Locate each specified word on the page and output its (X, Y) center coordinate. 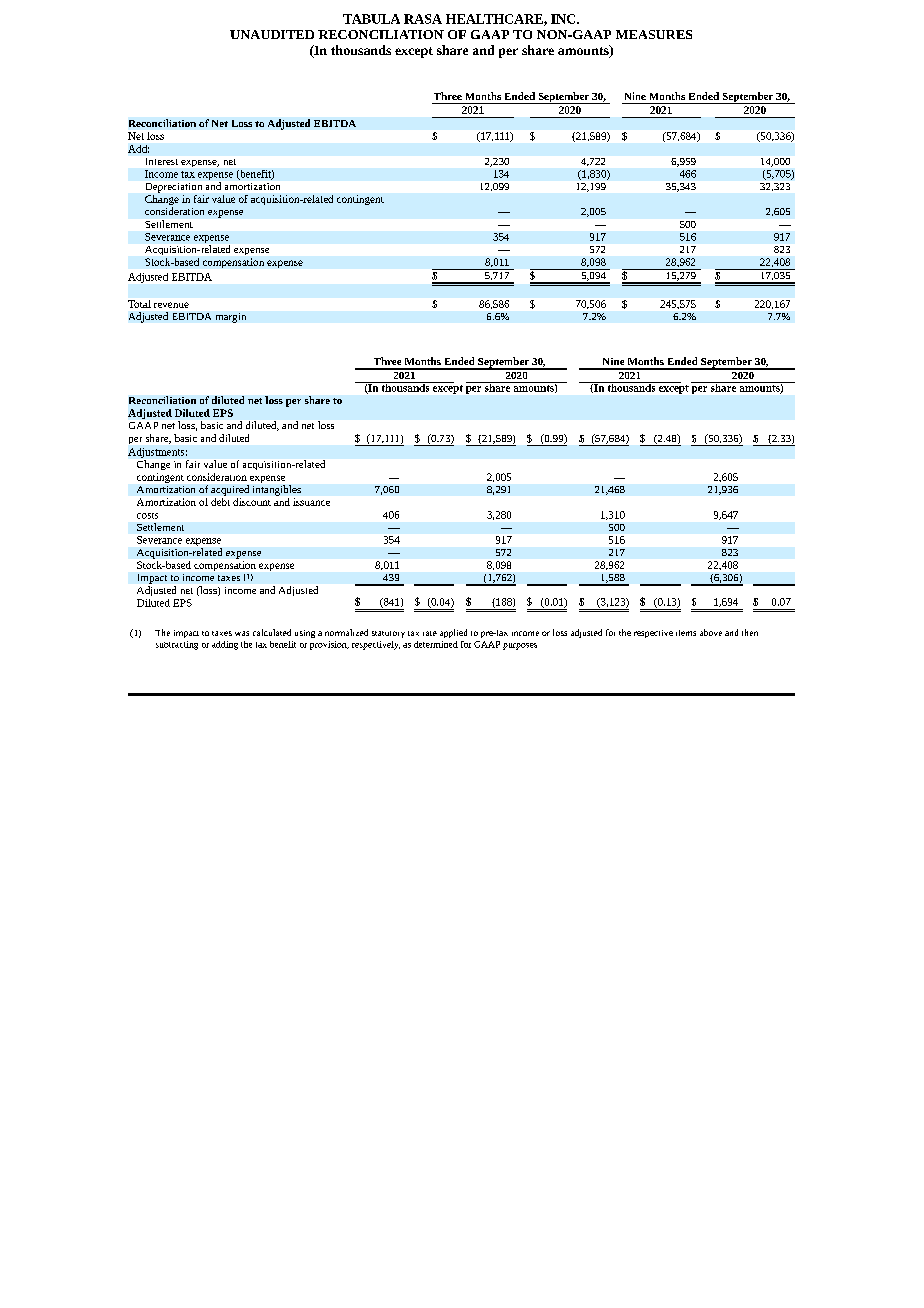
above (711, 632)
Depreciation (174, 188)
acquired (230, 490)
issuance (311, 502)
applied (453, 633)
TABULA (371, 19)
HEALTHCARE (495, 20)
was (242, 633)
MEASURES (654, 34)
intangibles (277, 490)
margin (231, 318)
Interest (162, 161)
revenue (171, 305)
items (686, 633)
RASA (423, 19)
